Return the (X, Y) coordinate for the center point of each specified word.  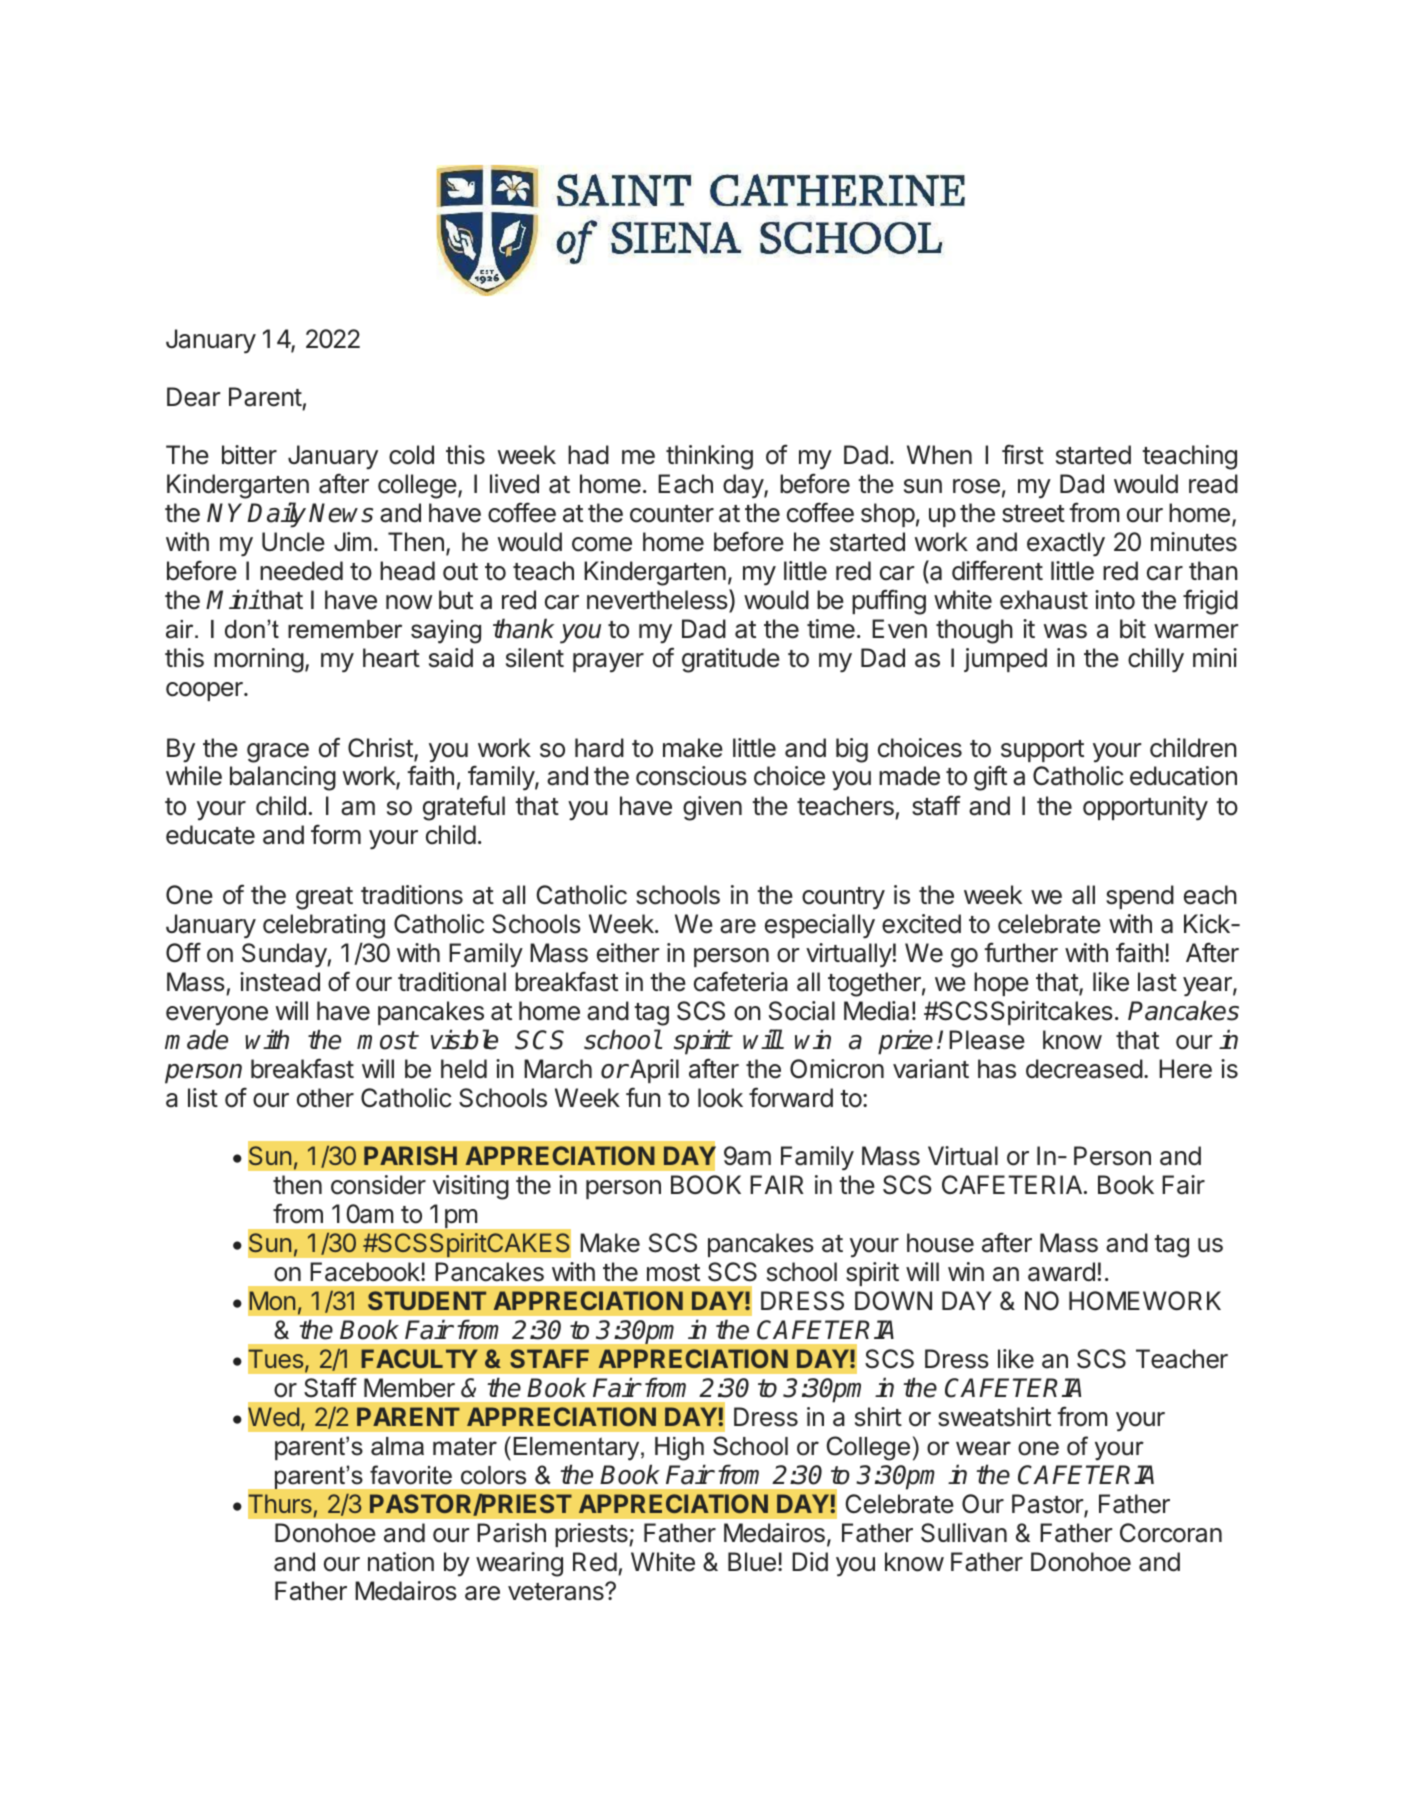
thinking (709, 457)
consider (378, 1185)
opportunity (1145, 808)
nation (401, 1562)
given (712, 808)
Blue (752, 1562)
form (336, 834)
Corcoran (1171, 1533)
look (720, 1098)
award (1061, 1272)
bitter (249, 455)
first (1023, 454)
